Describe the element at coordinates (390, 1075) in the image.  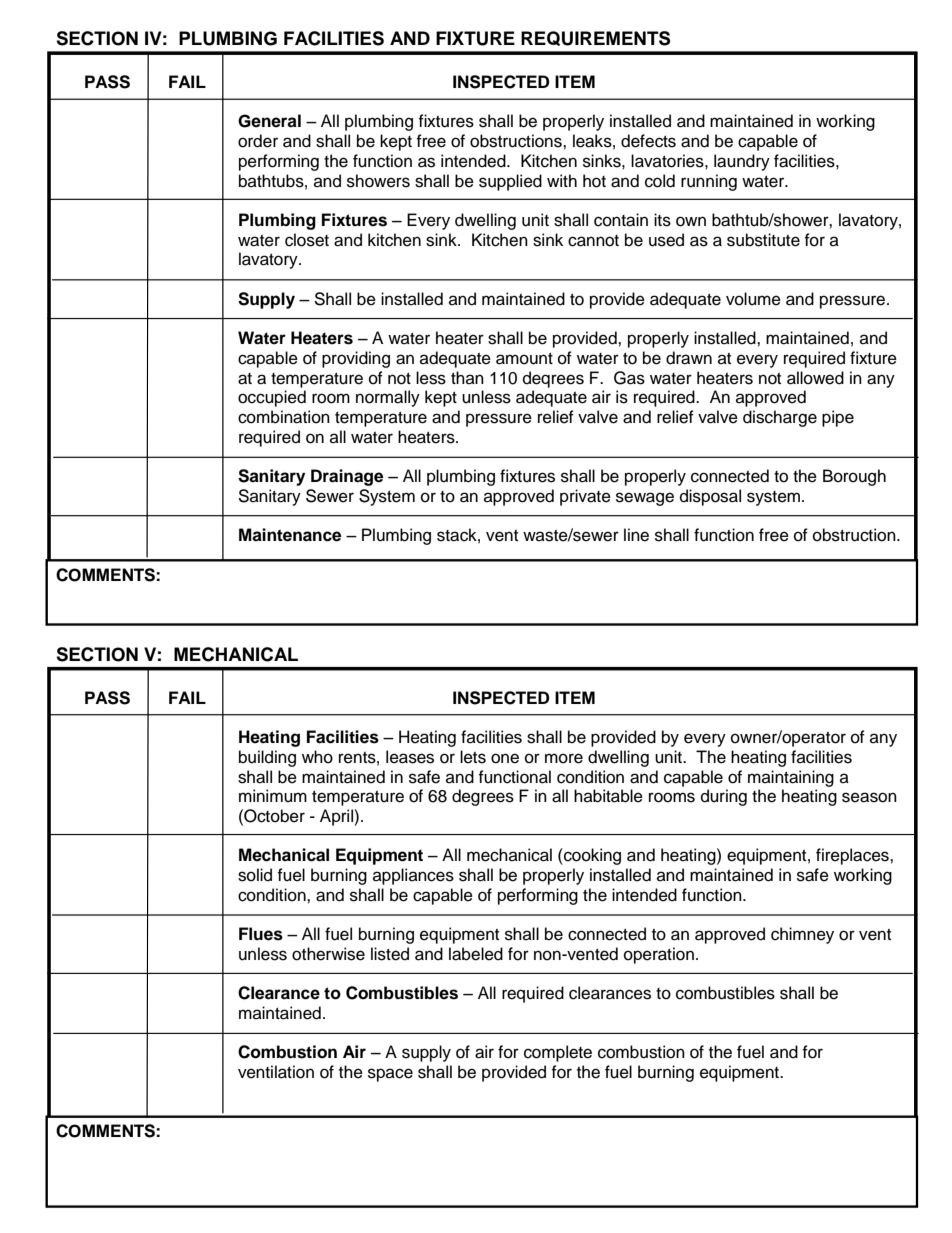
I see `space` at that location.
